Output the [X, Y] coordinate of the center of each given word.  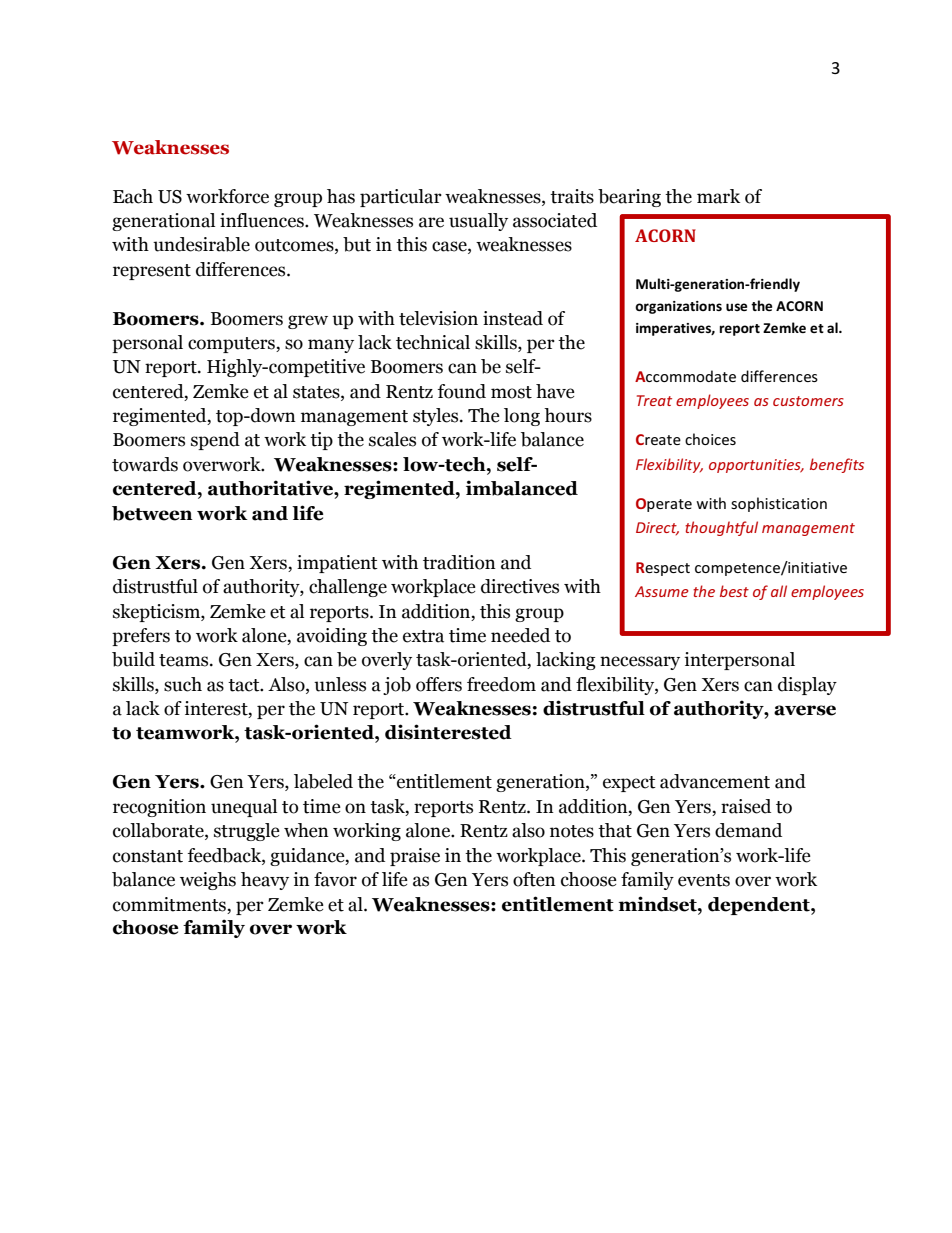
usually [478, 222]
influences [263, 220]
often [534, 879]
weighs [208, 881]
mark [718, 196]
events [704, 880]
